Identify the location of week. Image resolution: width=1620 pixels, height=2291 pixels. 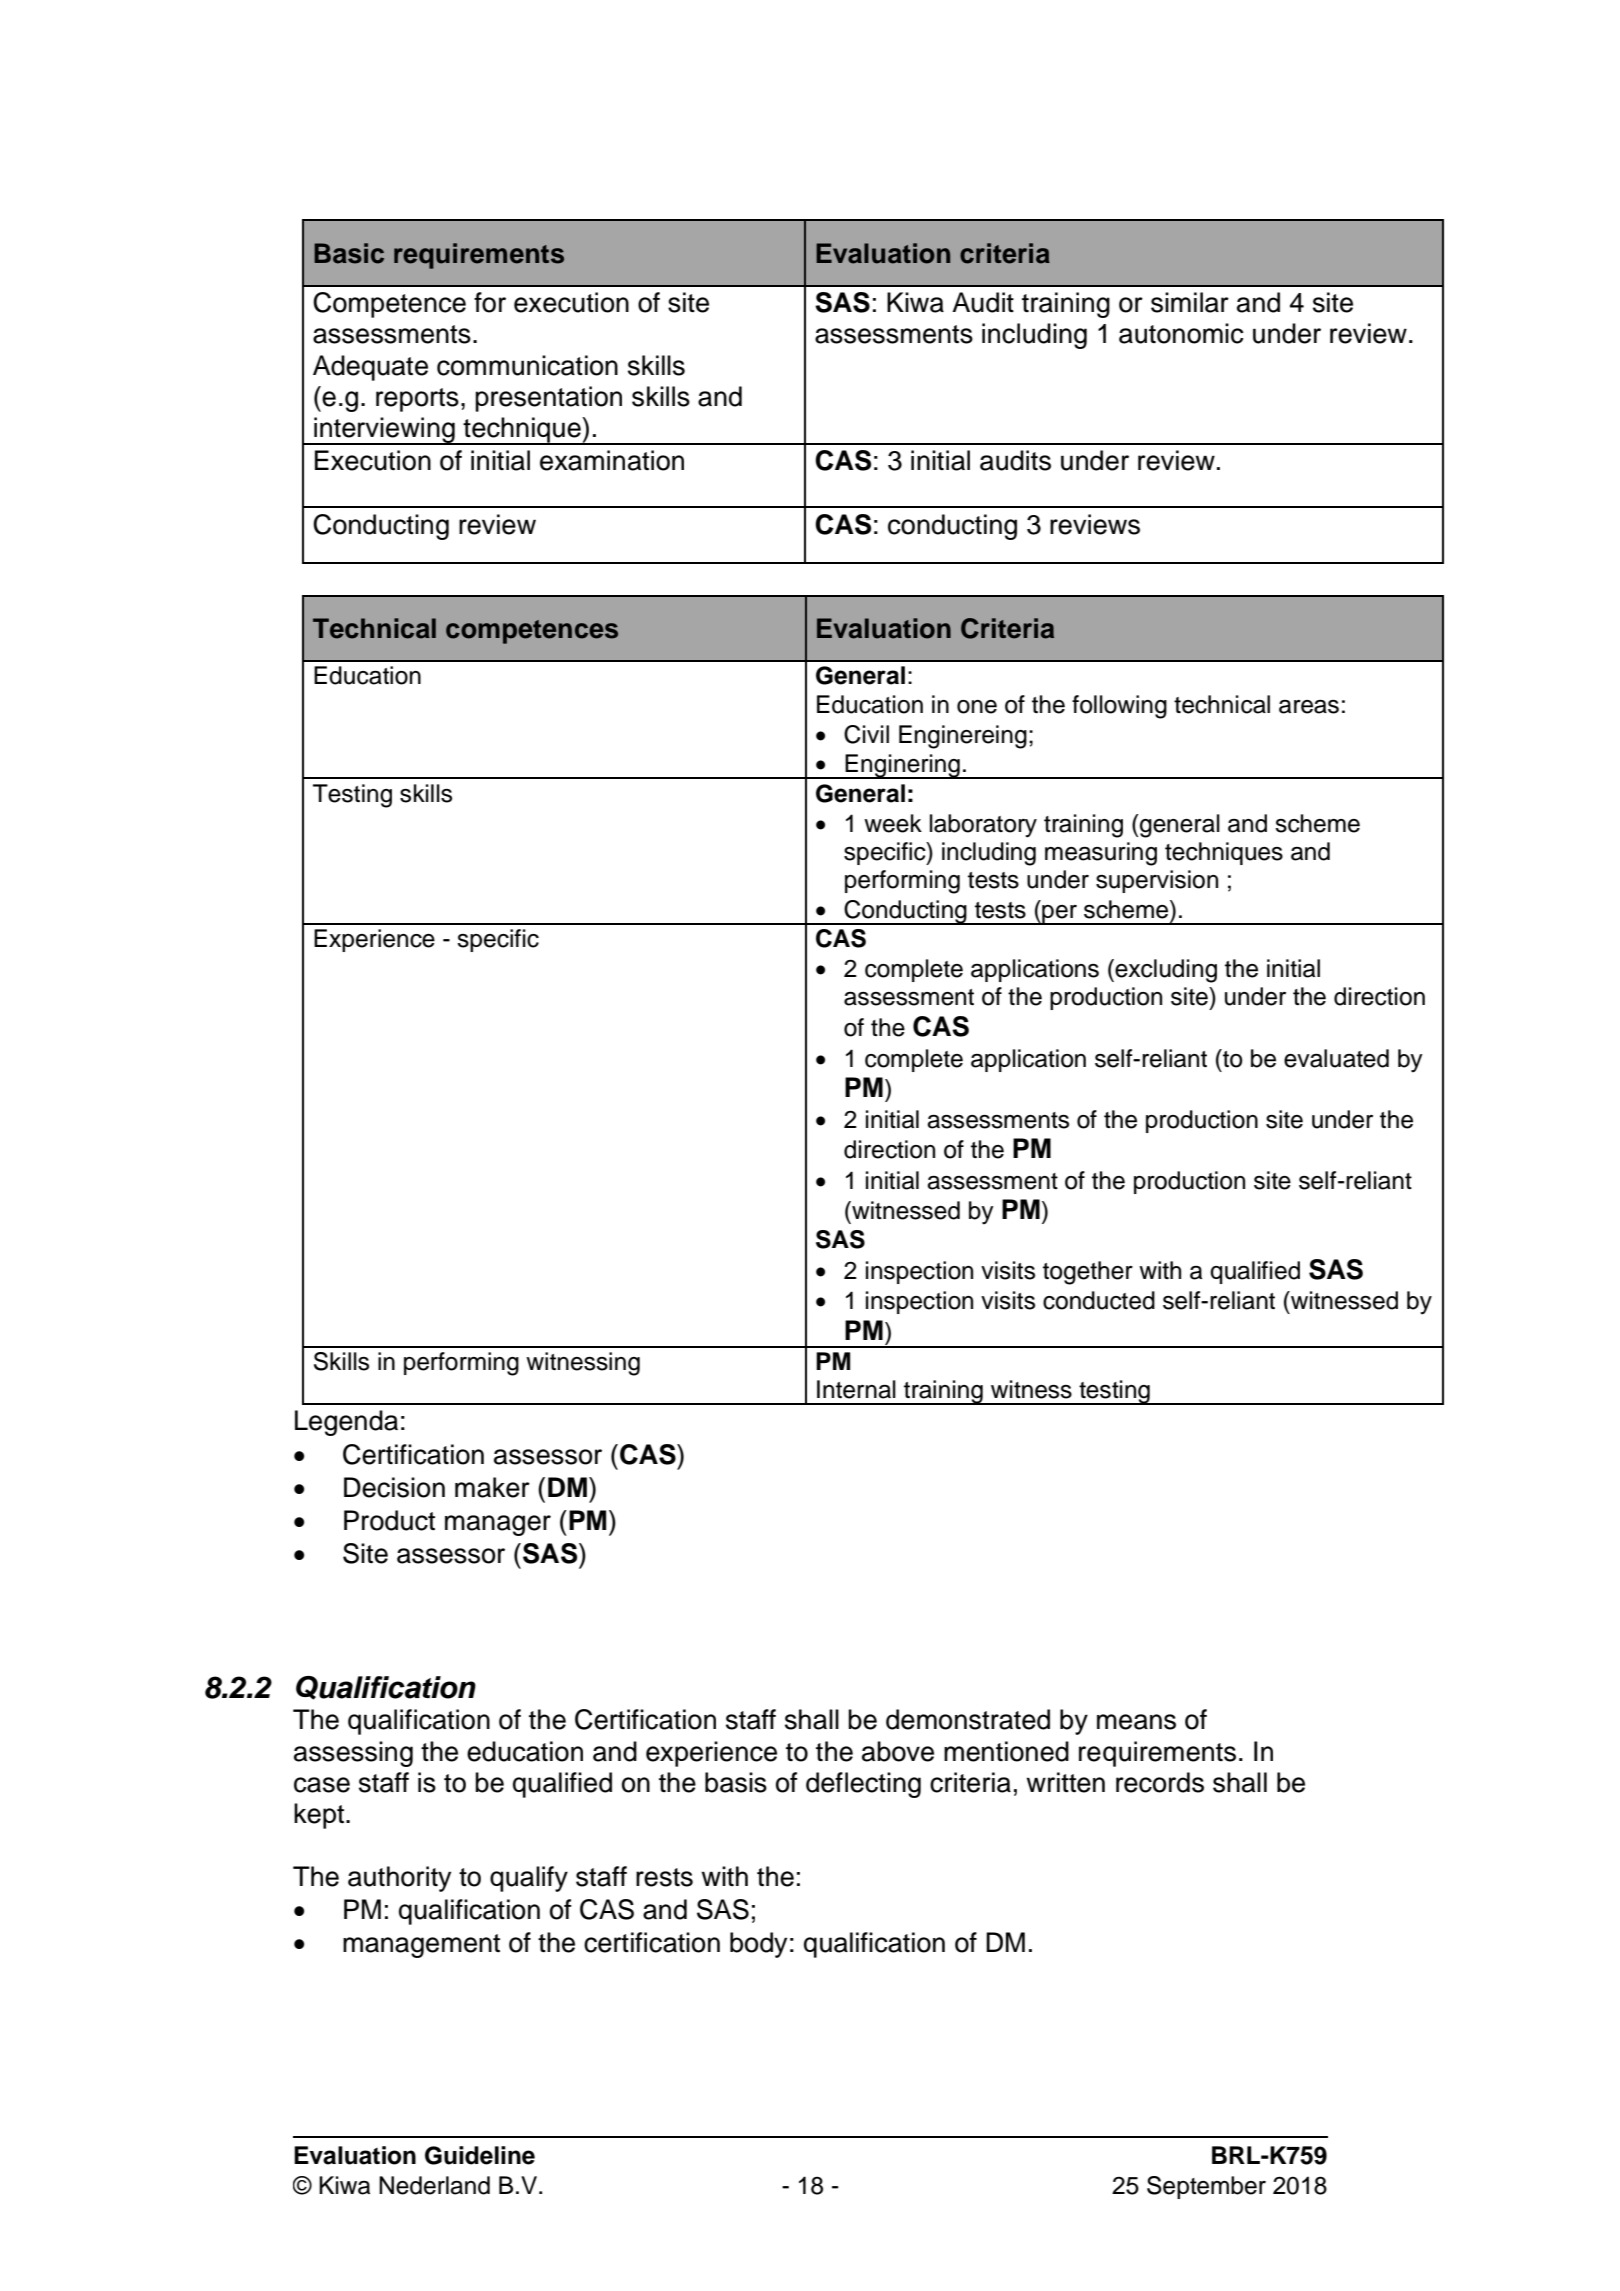
(893, 823).
